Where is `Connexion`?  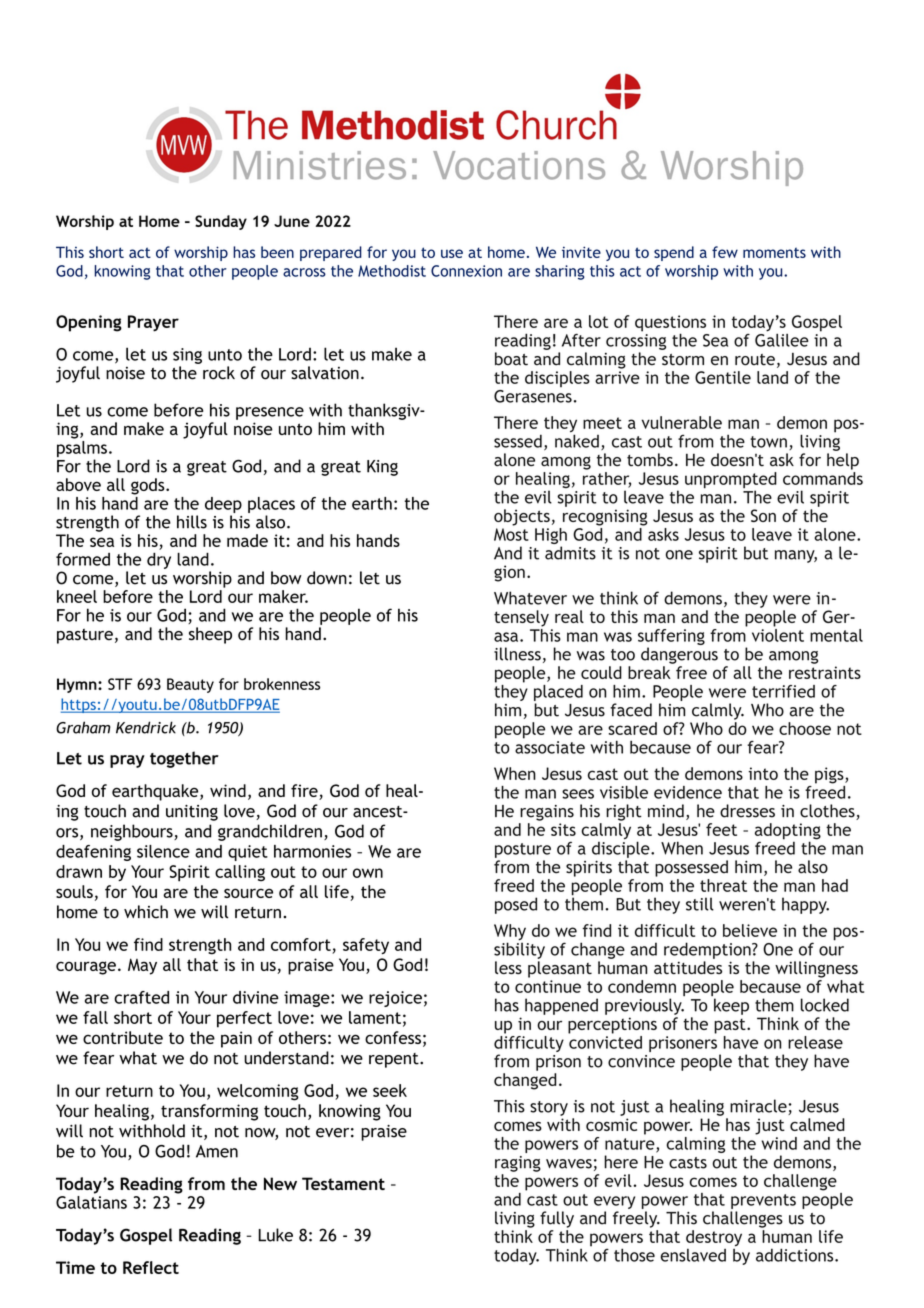 Connexion is located at coordinates (466, 271).
